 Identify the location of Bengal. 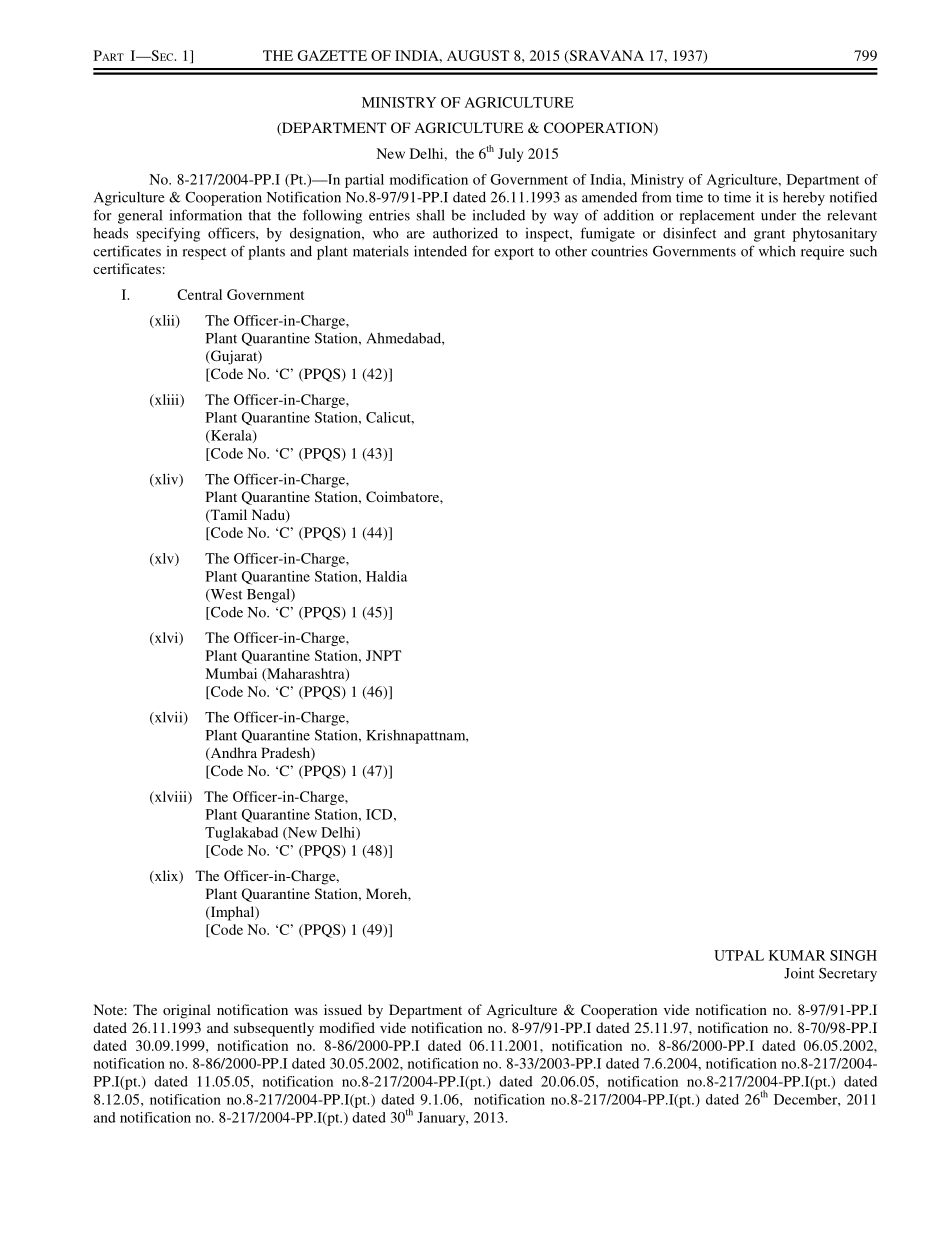
(269, 595).
